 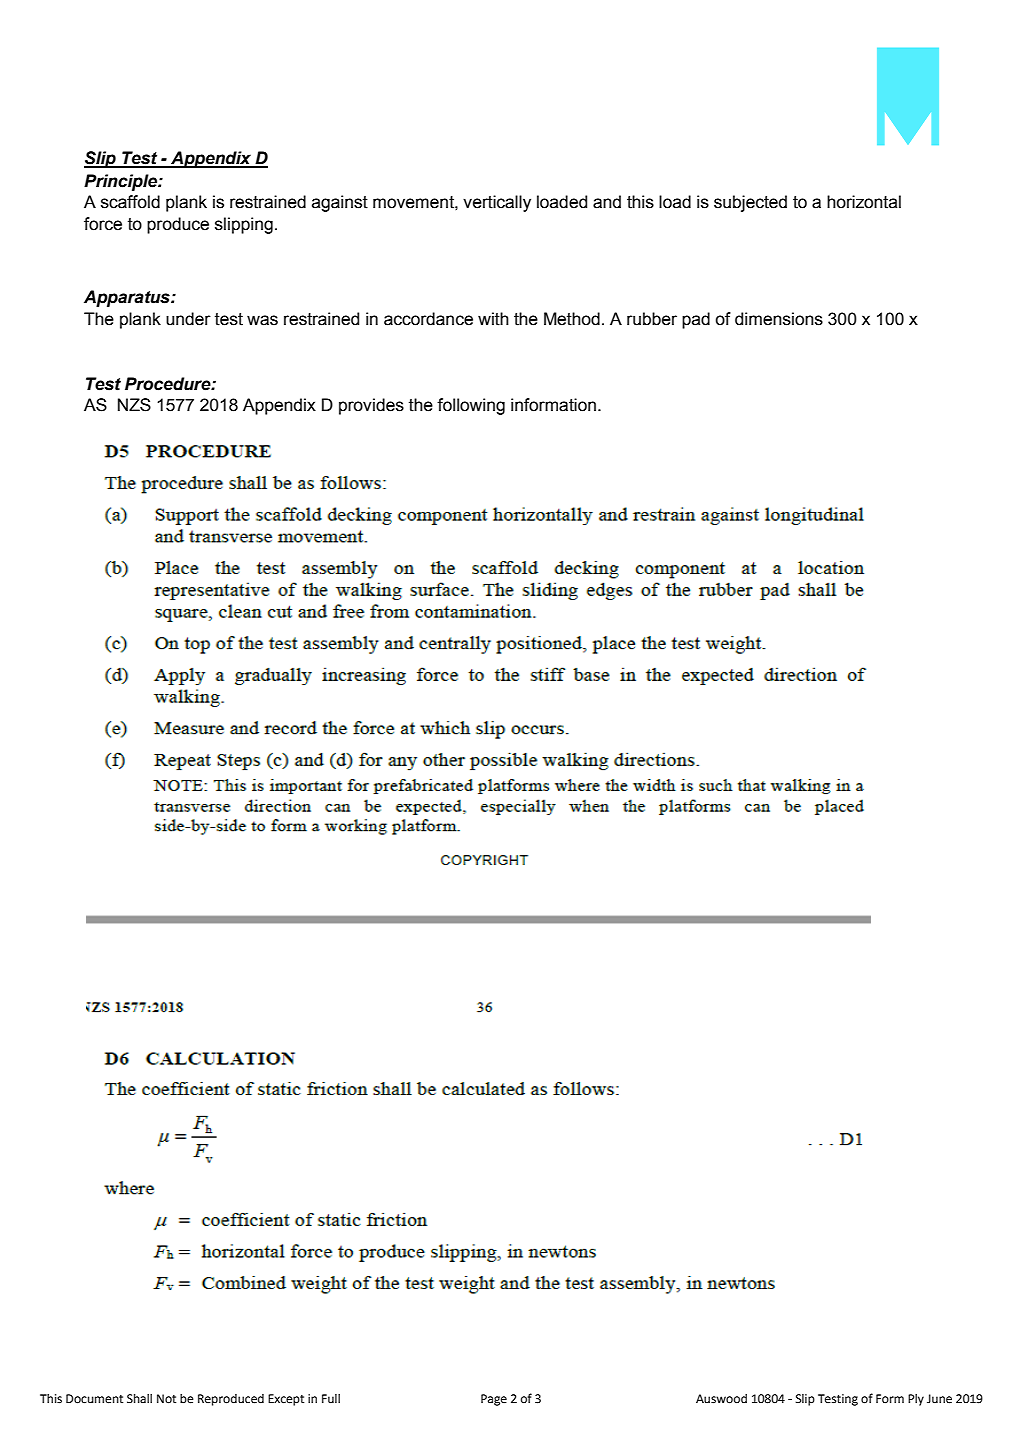 What do you see at coordinates (166, 1399) in the document?
I see `Not` at bounding box center [166, 1399].
